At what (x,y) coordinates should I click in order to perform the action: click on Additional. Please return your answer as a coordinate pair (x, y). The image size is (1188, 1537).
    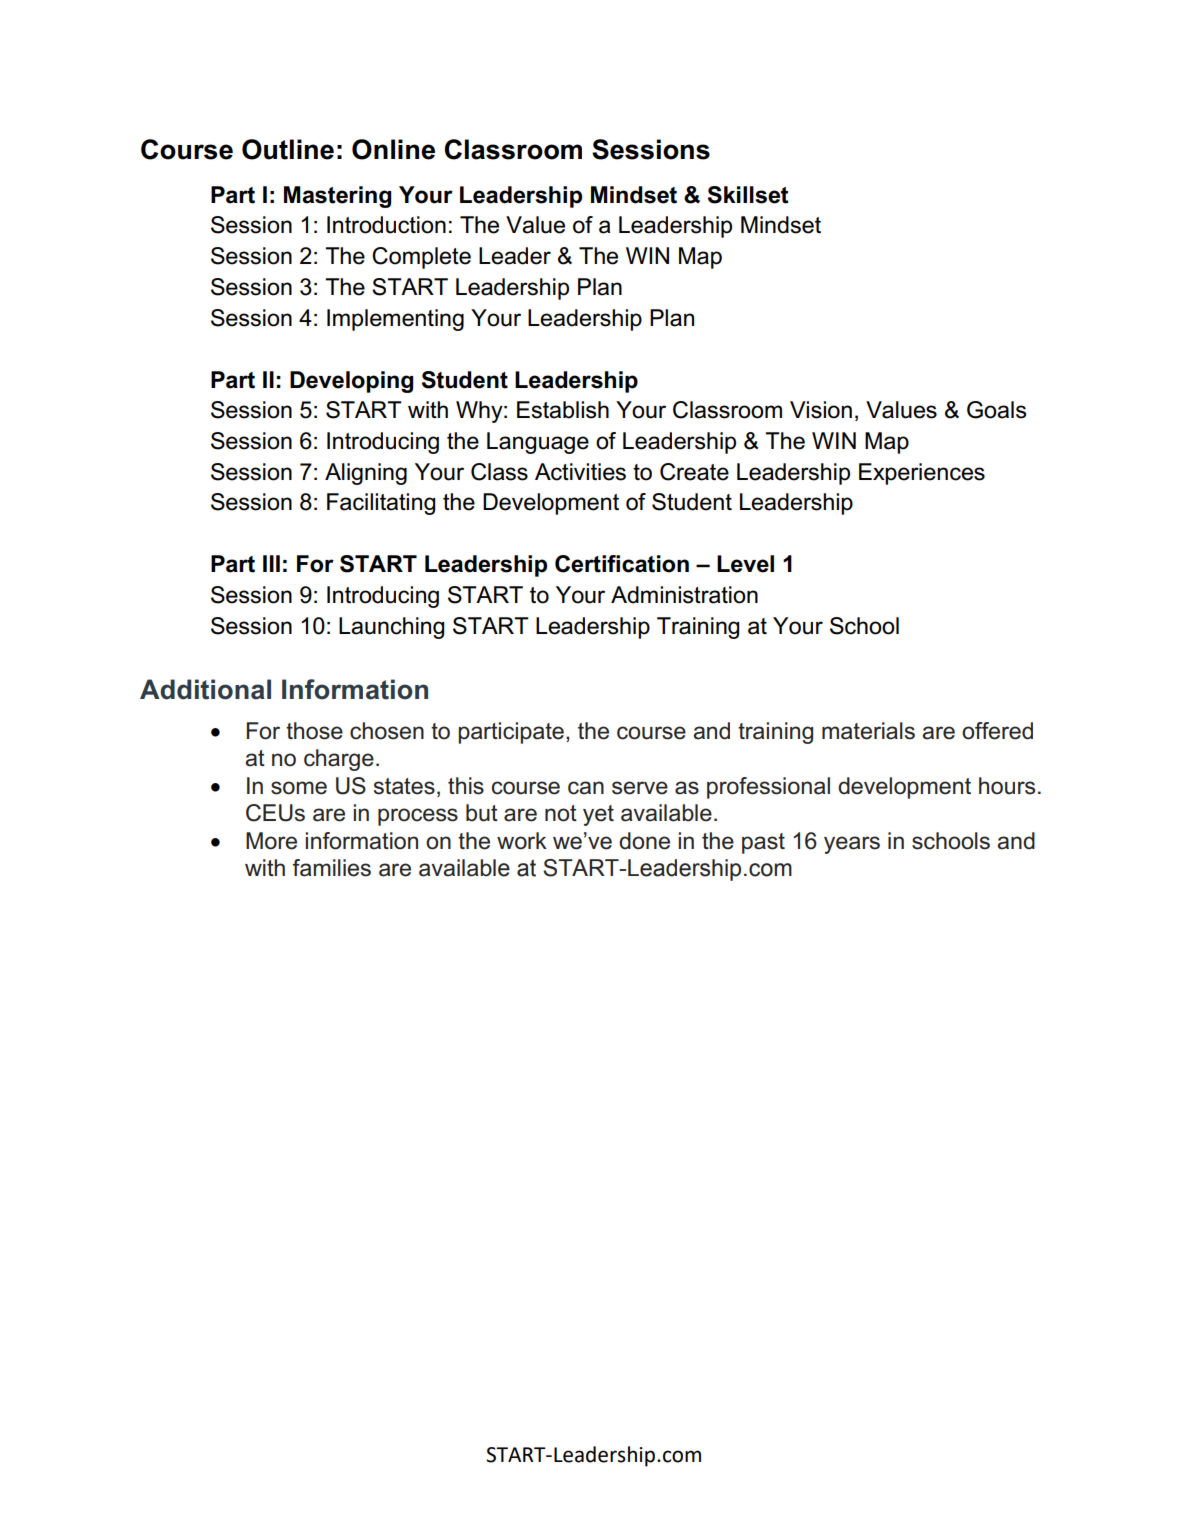
    Looking at the image, I should click on (205, 689).
